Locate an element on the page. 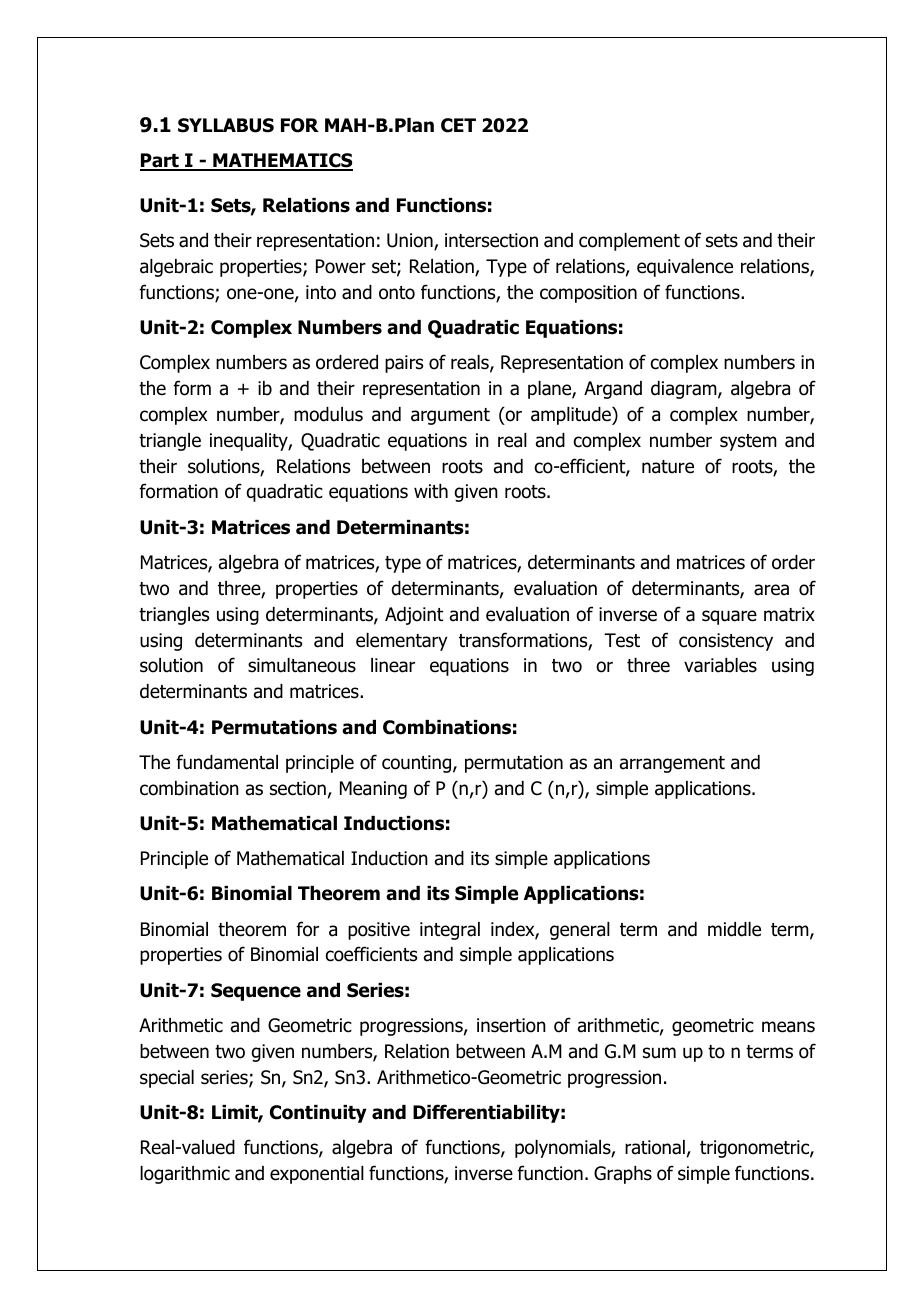  Meaning is located at coordinates (373, 790).
